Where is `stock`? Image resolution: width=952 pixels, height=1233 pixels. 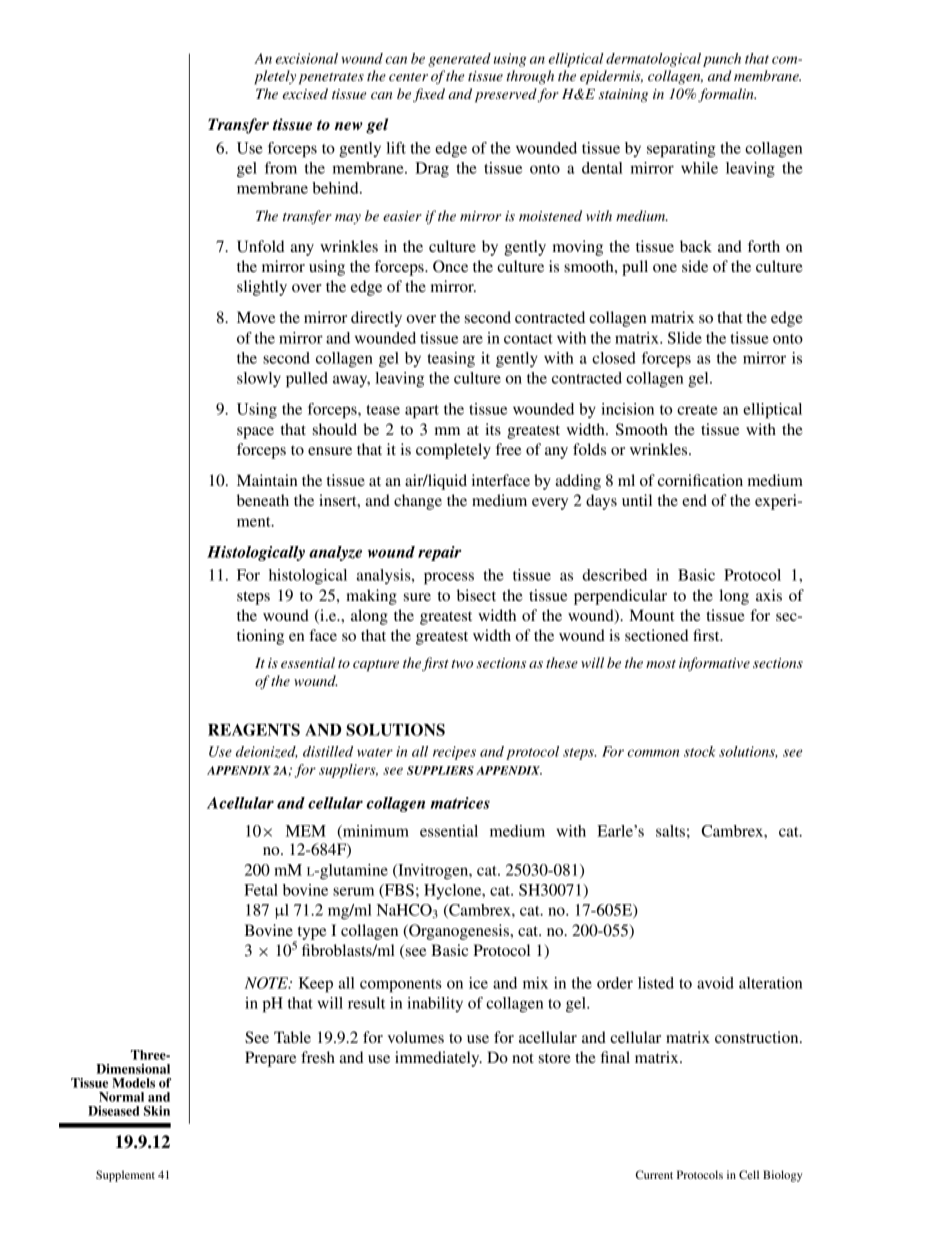 stock is located at coordinates (699, 751).
